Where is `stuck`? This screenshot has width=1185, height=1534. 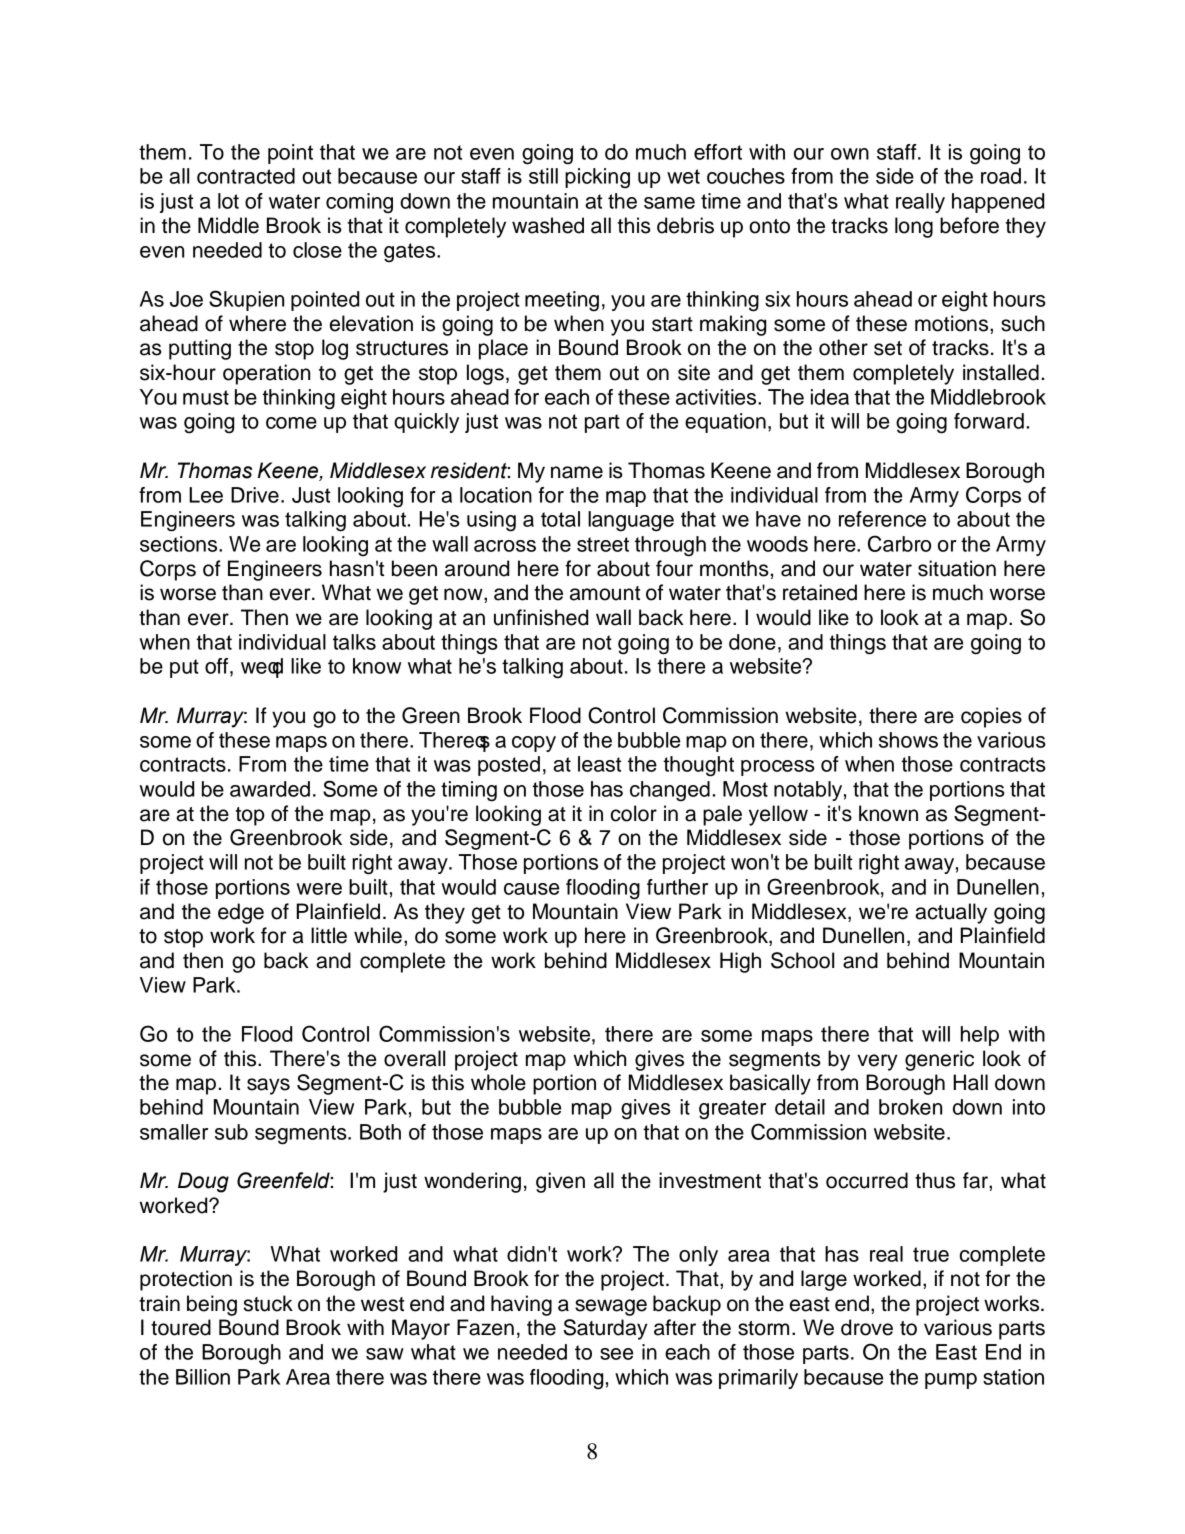
stuck is located at coordinates (268, 1303).
